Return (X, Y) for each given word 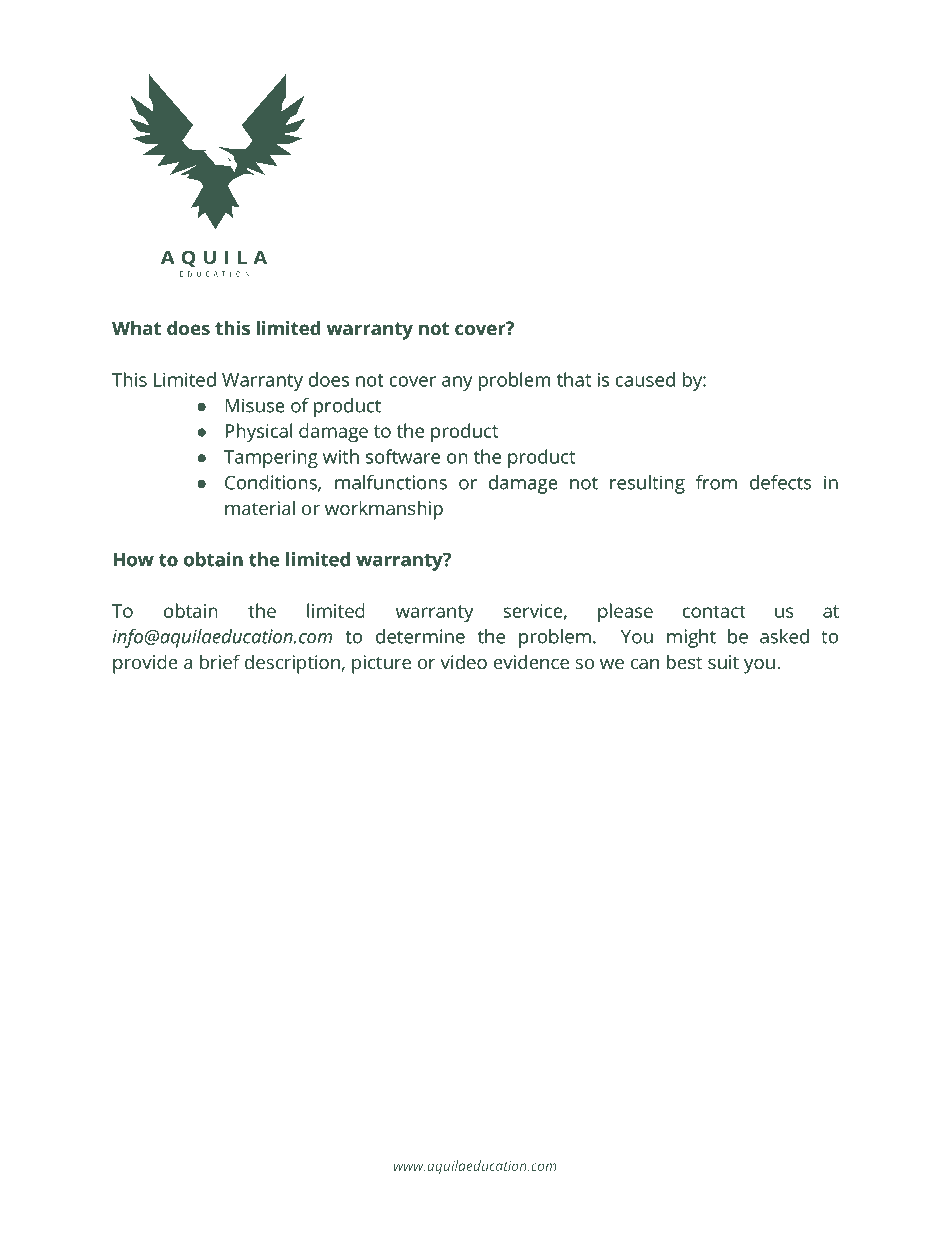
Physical (259, 432)
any (457, 383)
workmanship (384, 510)
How (133, 560)
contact (714, 611)
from (716, 482)
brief (220, 661)
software (403, 456)
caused (645, 379)
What (136, 327)
